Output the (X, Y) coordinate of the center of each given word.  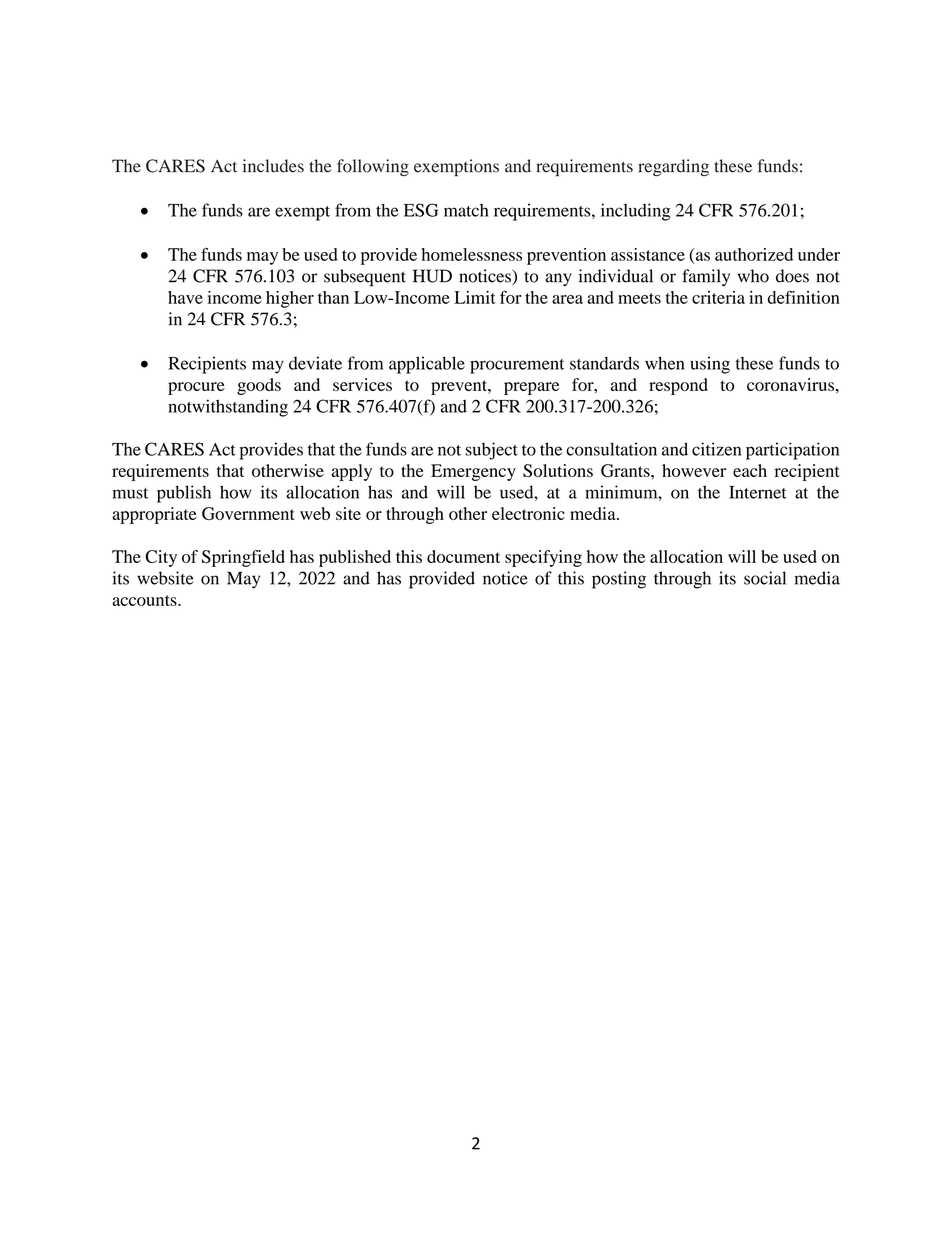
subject (491, 451)
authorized (754, 254)
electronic (528, 513)
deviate (315, 363)
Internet (758, 492)
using (710, 365)
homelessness (471, 254)
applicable (427, 365)
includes (273, 166)
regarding (673, 168)
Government (248, 513)
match (466, 210)
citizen (716, 449)
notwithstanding (228, 408)
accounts (145, 600)
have (185, 297)
